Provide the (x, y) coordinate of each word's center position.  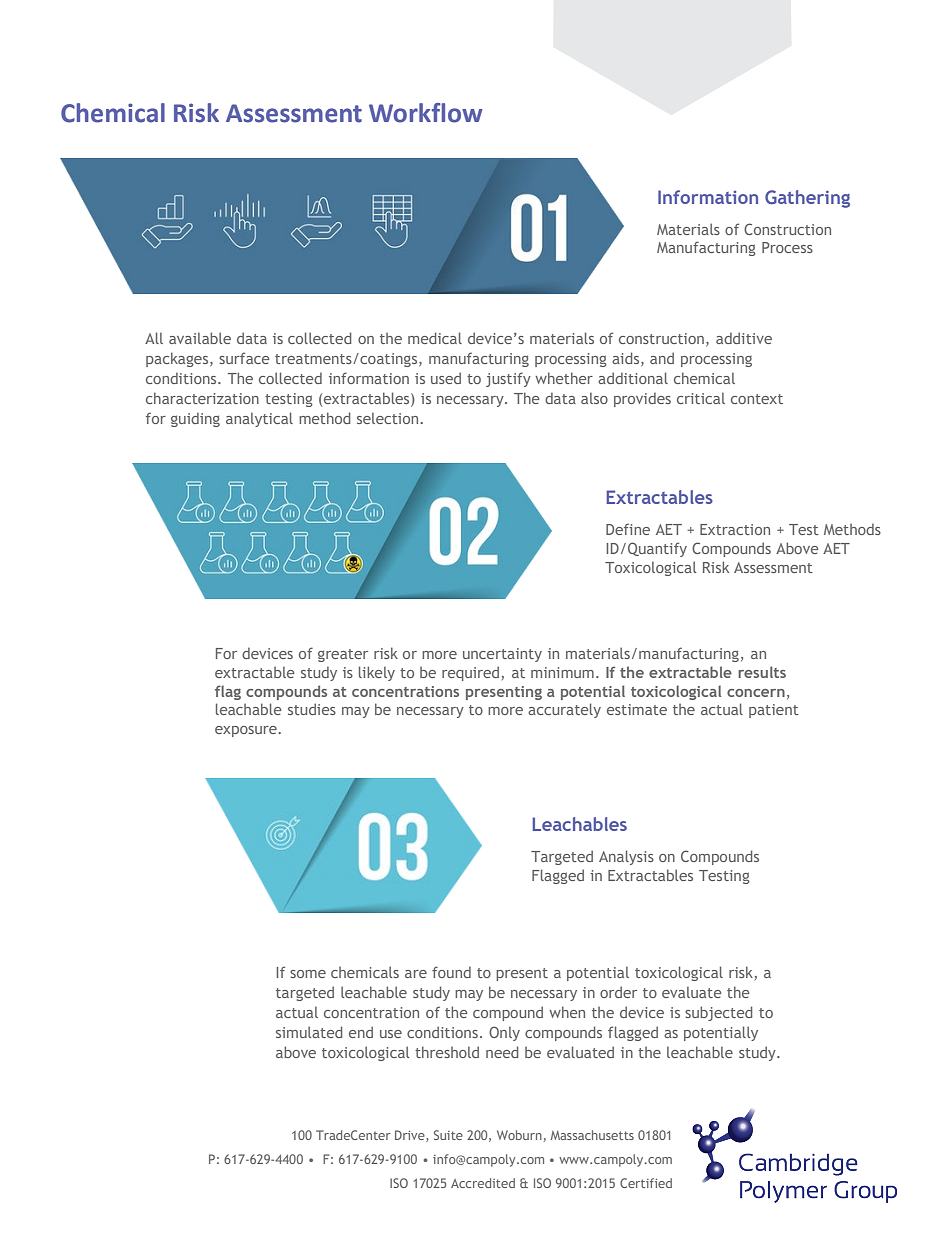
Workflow (426, 113)
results (762, 672)
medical (435, 338)
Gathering (807, 199)
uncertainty (502, 655)
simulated (309, 1032)
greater (343, 655)
